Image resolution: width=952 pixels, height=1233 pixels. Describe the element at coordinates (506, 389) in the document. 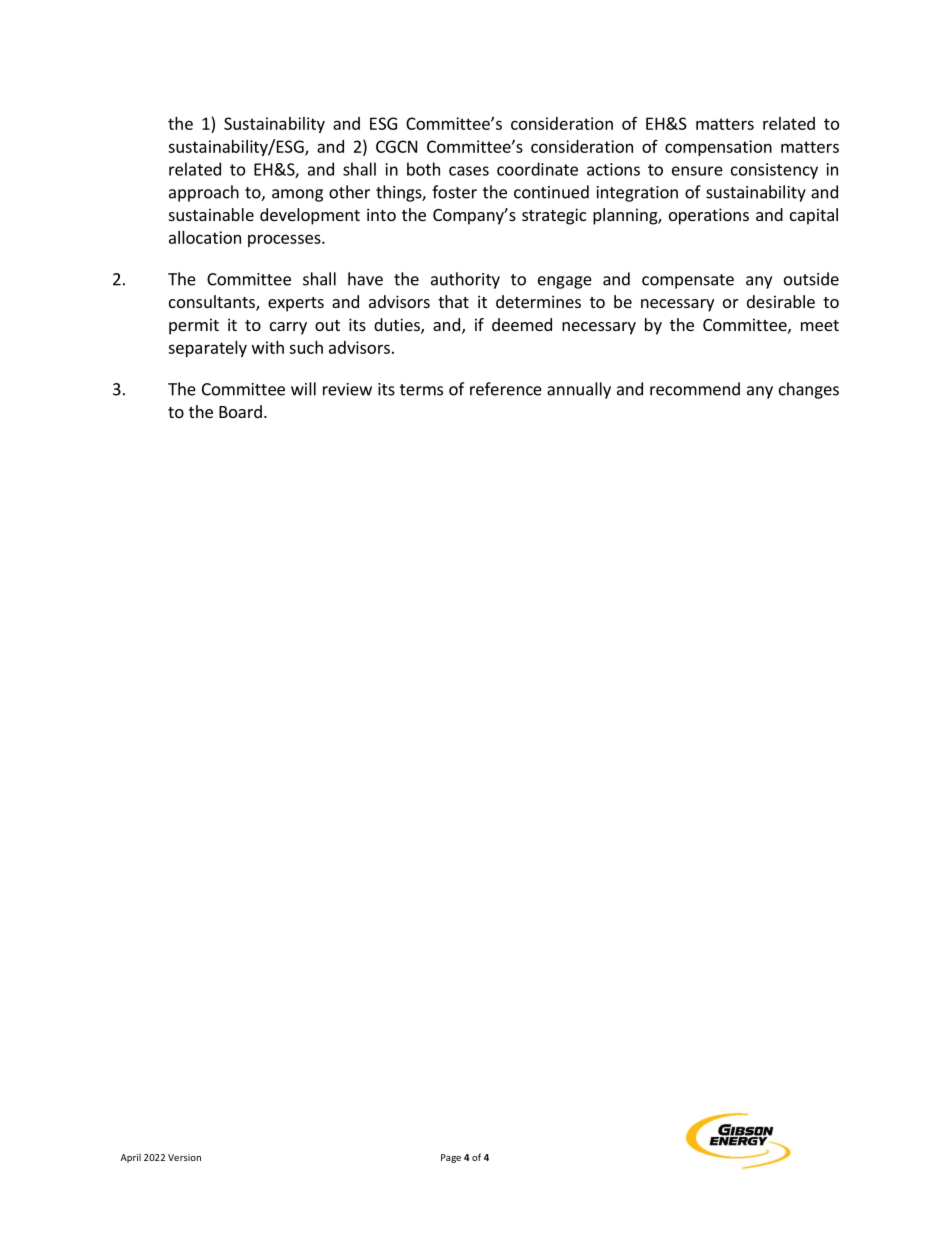

I see `reference` at that location.
